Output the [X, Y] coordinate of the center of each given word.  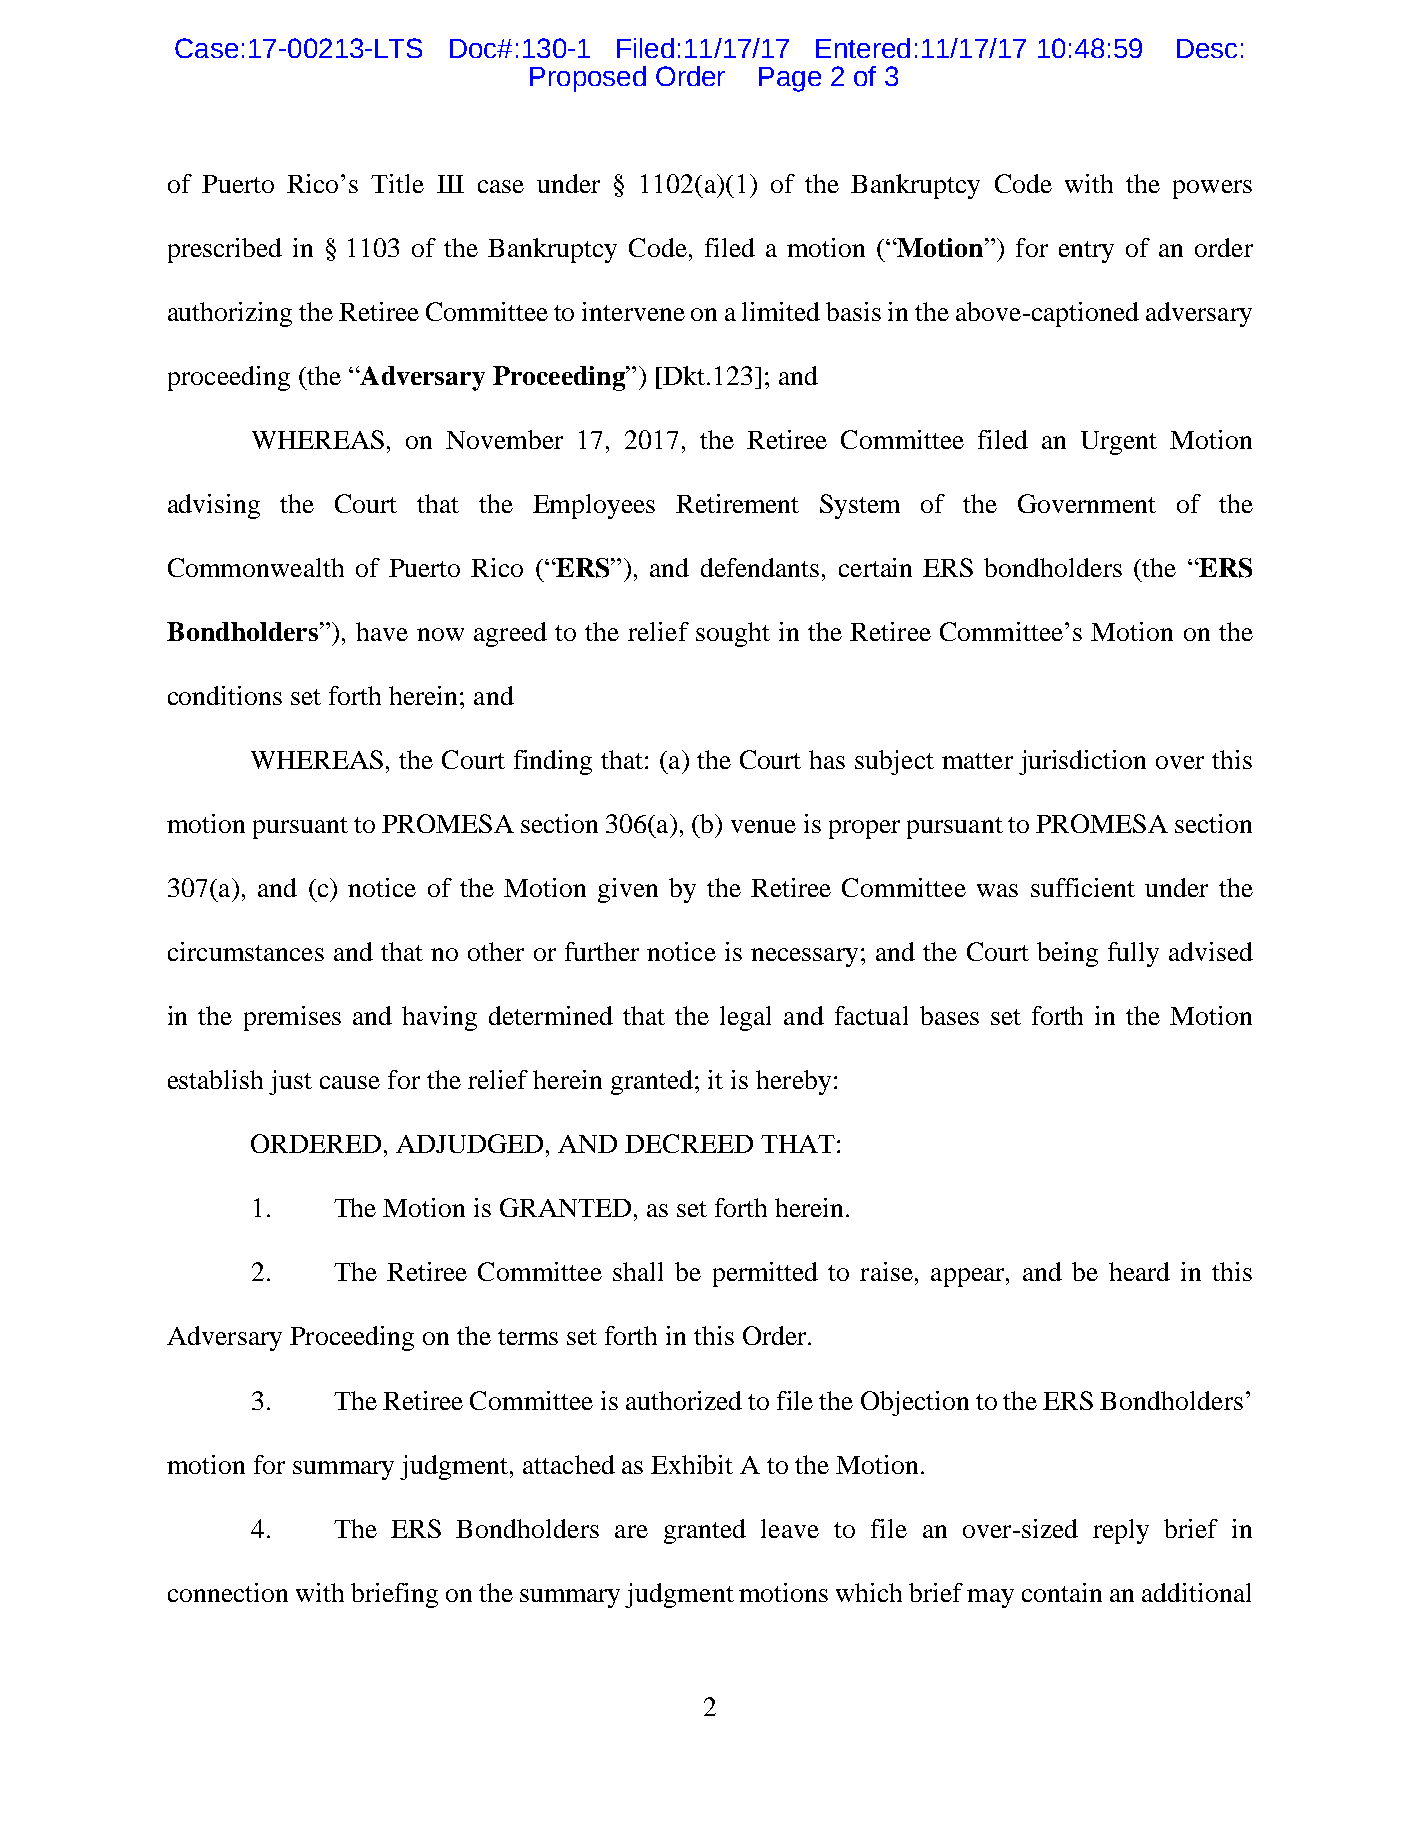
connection [228, 1592]
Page [790, 79]
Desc [1207, 48]
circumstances [246, 951]
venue [763, 826]
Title [397, 183]
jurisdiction [1082, 762]
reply [1121, 1531]
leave [790, 1528]
